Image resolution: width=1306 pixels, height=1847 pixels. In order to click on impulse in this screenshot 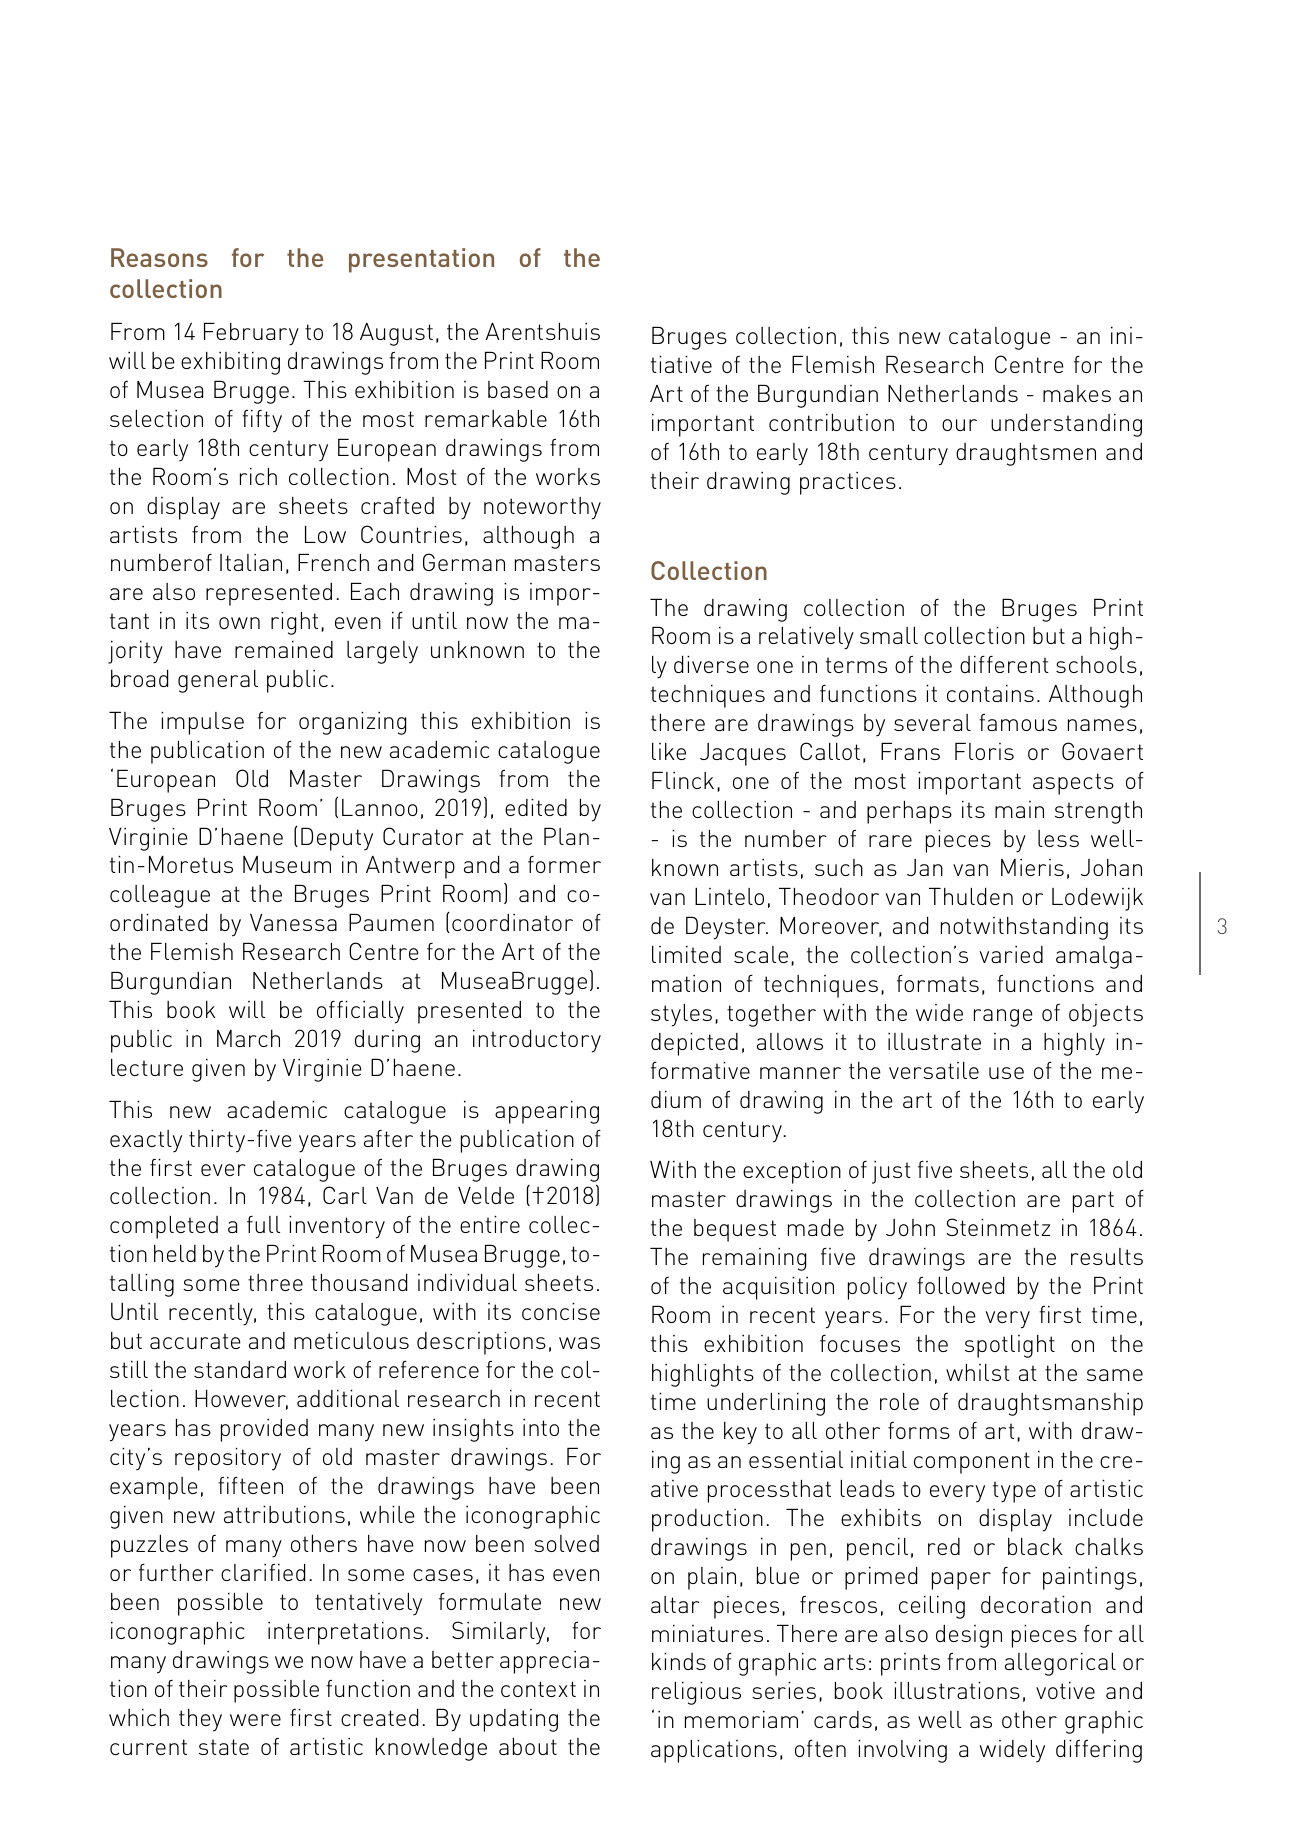, I will do `click(202, 723)`.
